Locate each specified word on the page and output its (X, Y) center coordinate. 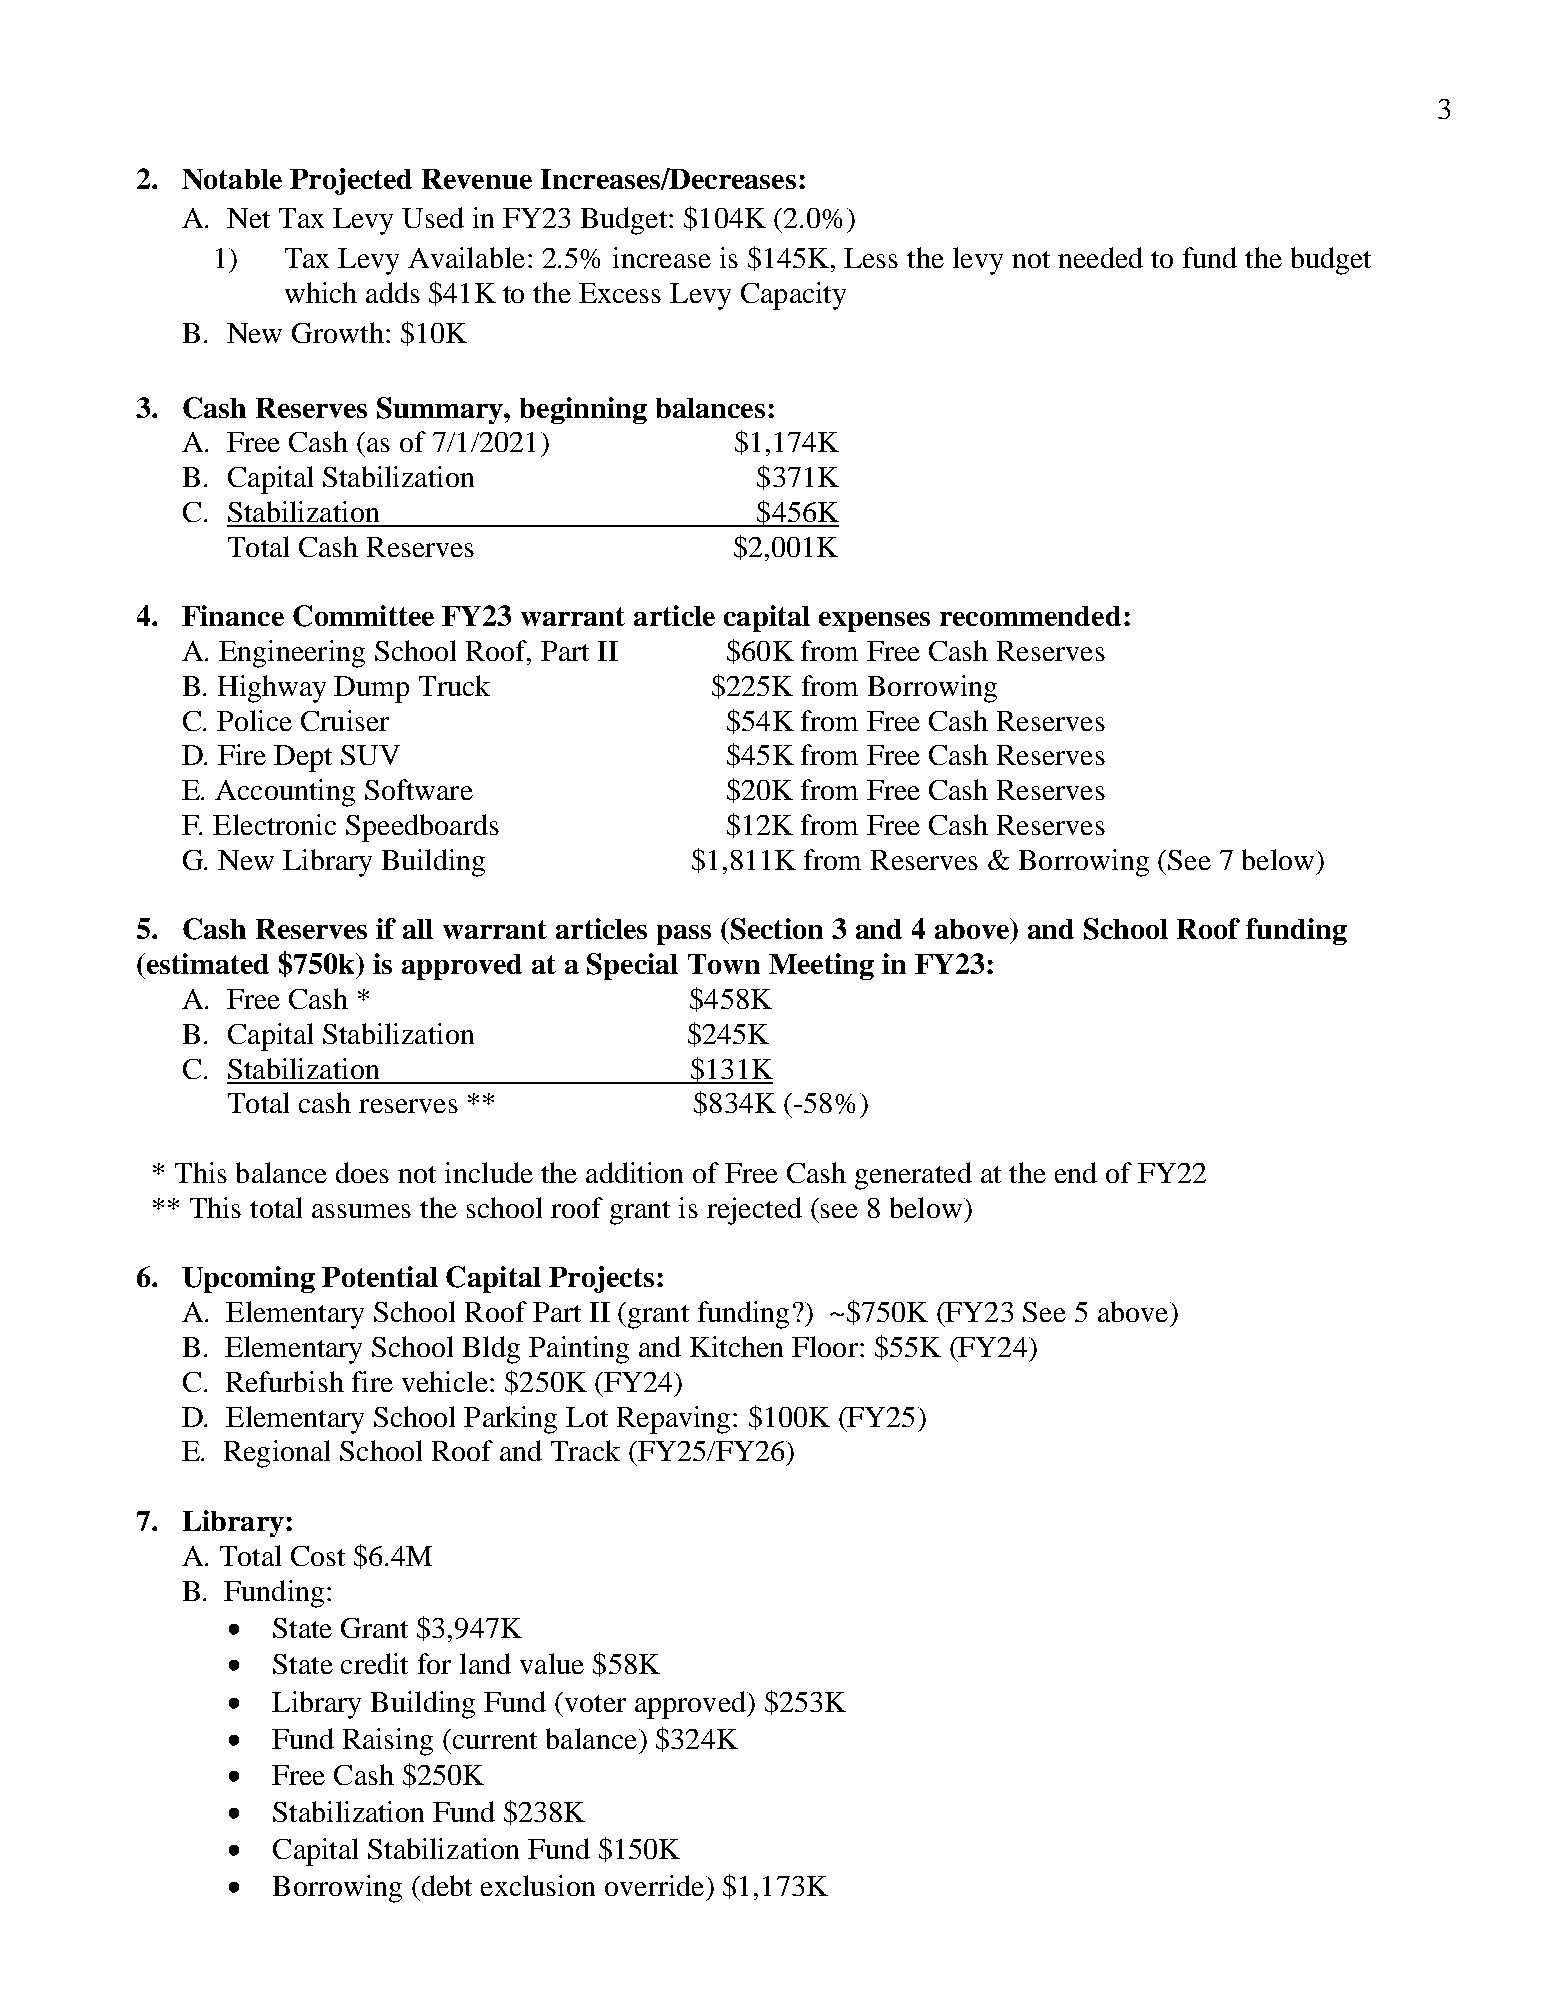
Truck (454, 685)
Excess (620, 293)
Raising (388, 1742)
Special (632, 966)
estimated (208, 963)
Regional (277, 1454)
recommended (1030, 616)
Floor (825, 1346)
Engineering (292, 654)
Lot (587, 1417)
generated (913, 1176)
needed (1100, 257)
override (656, 1885)
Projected (351, 181)
